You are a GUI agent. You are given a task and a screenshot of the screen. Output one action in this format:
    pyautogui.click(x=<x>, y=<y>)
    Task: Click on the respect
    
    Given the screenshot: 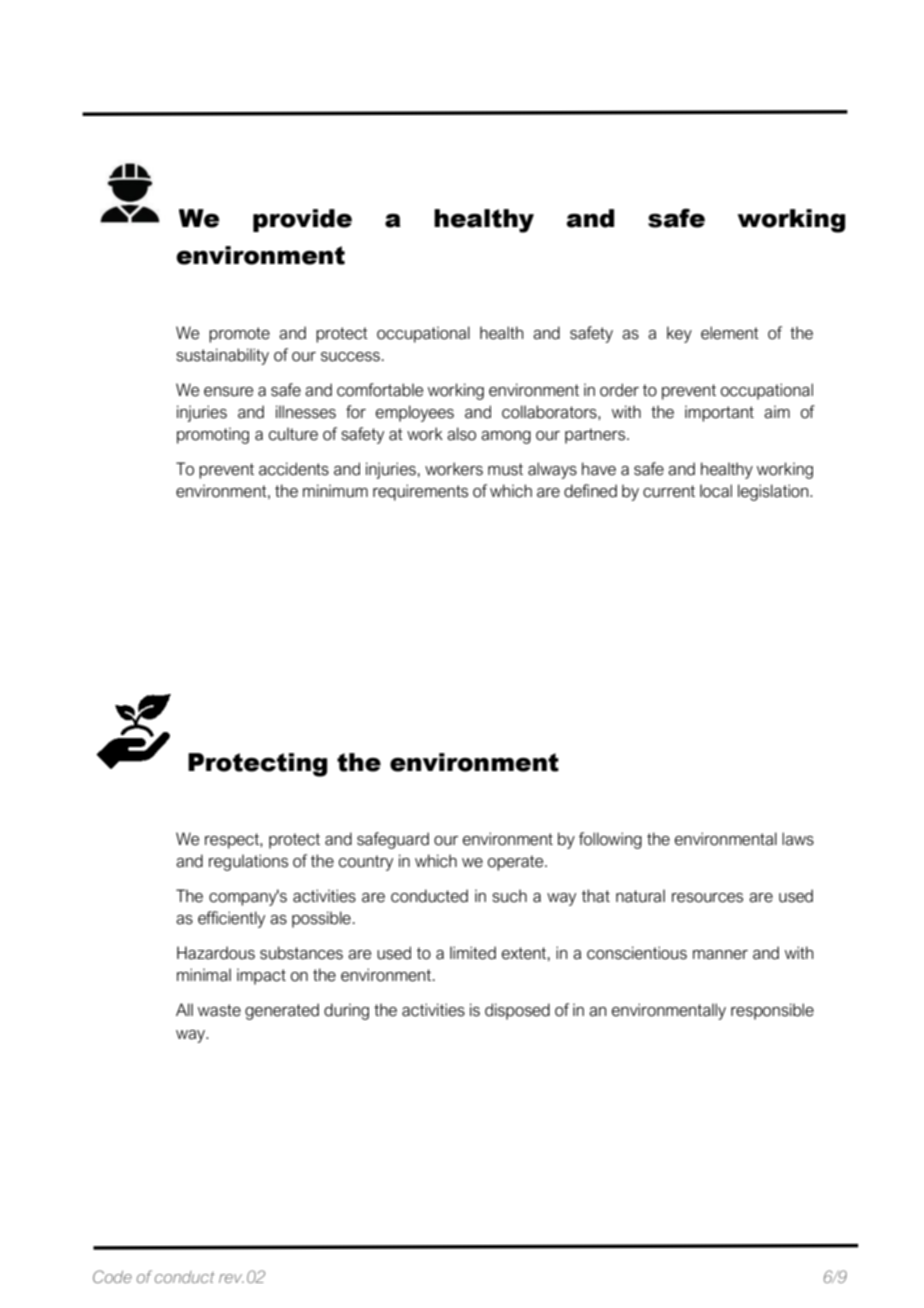 What is the action you would take?
    pyautogui.click(x=233, y=841)
